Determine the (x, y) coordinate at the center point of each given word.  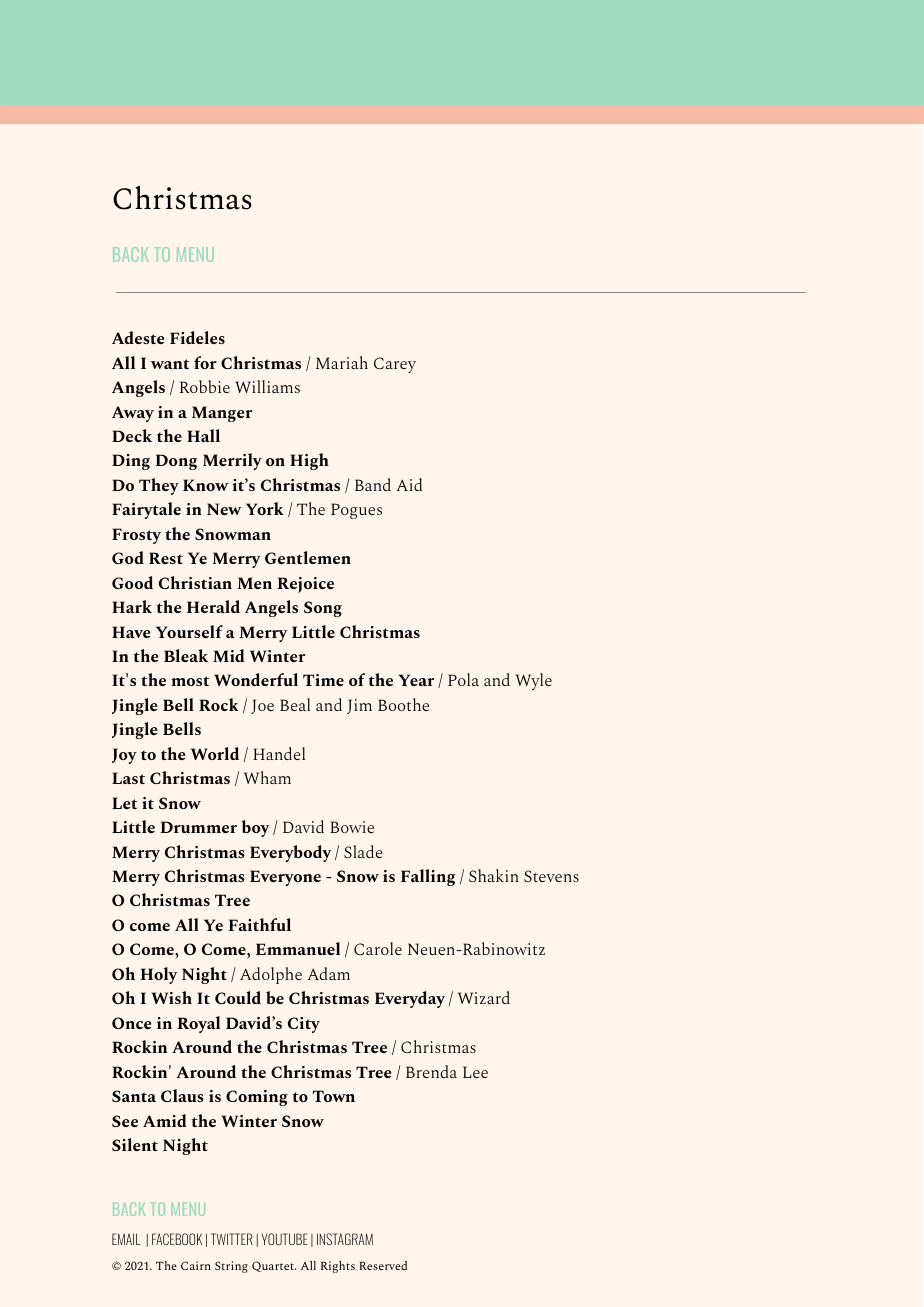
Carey (395, 365)
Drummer (199, 827)
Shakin (494, 875)
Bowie (352, 827)
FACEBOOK (177, 1239)
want (170, 364)
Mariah (342, 362)
